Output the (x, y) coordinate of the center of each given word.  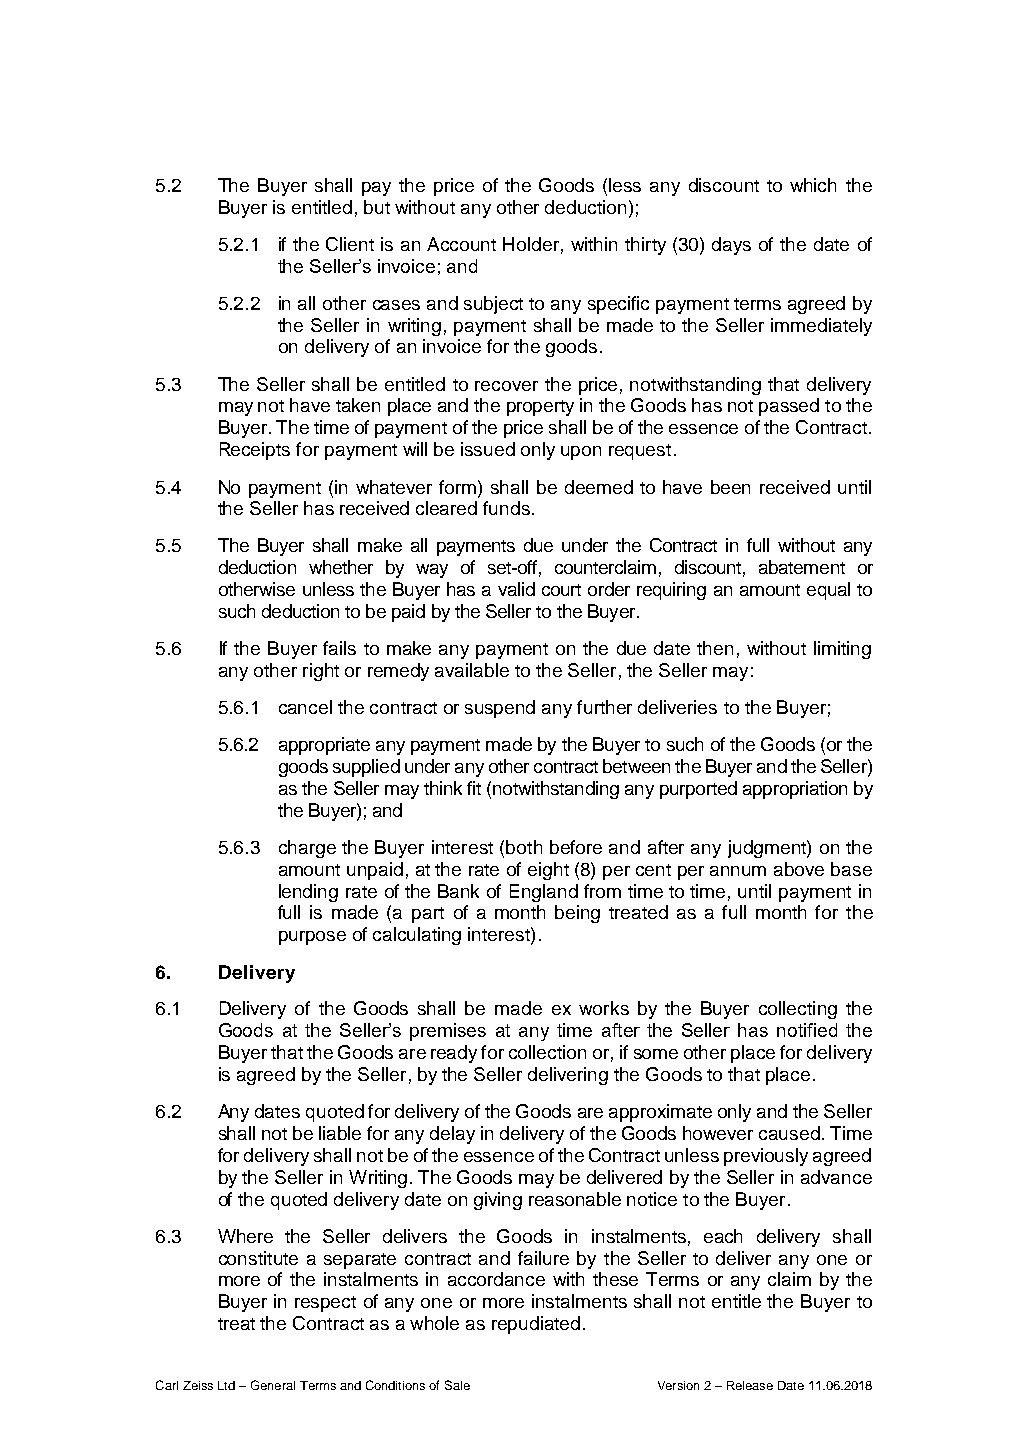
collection (547, 1052)
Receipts (255, 451)
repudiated (536, 1325)
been (730, 487)
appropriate (324, 746)
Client (350, 244)
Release (750, 1385)
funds (506, 508)
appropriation (795, 790)
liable (340, 1133)
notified (807, 1030)
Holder (531, 244)
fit (474, 788)
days (731, 246)
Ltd (226, 1385)
